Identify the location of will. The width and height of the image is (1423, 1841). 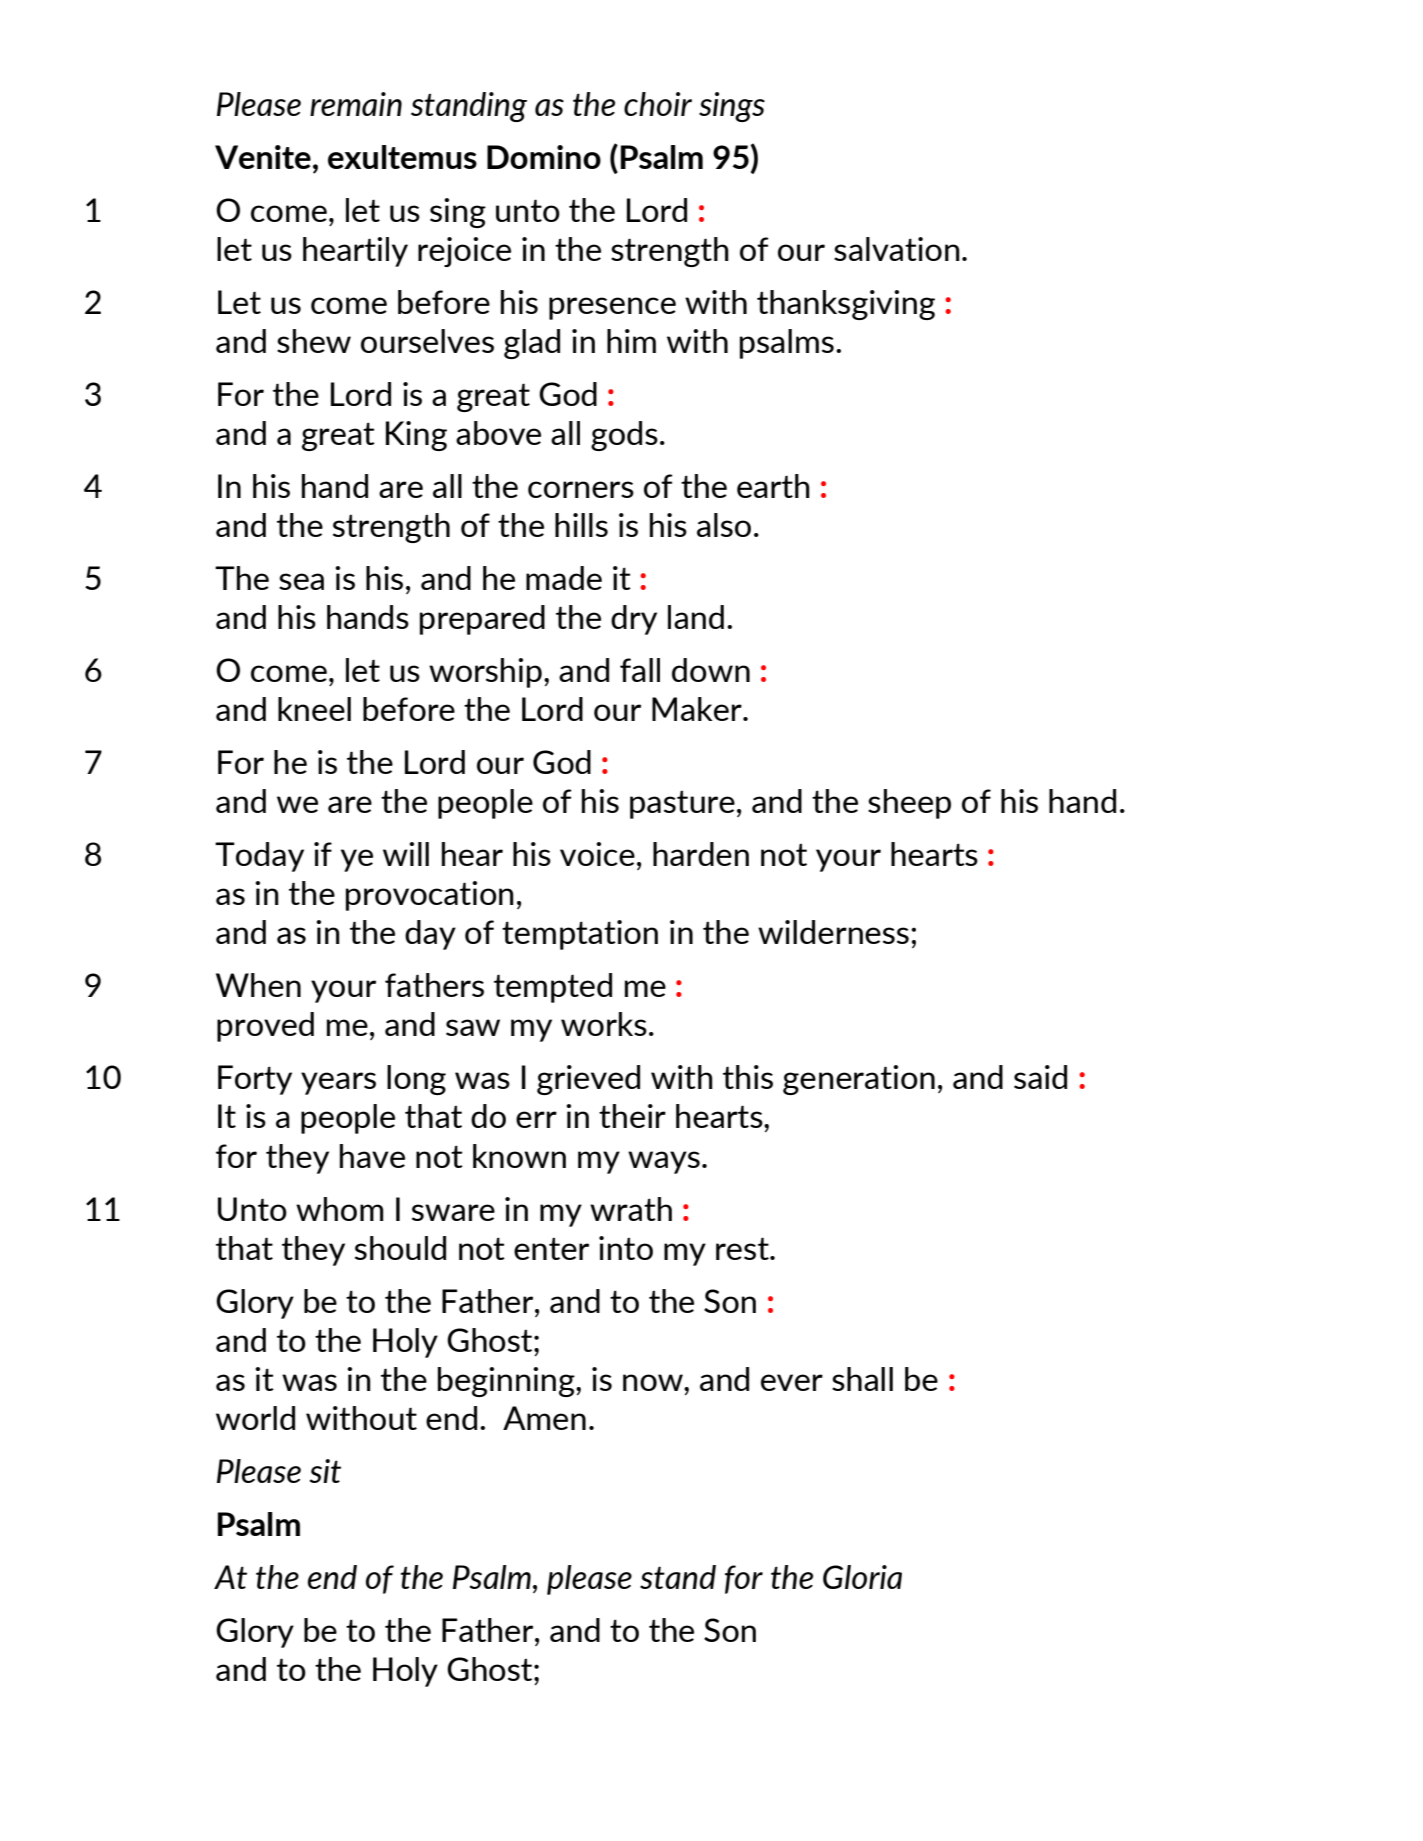
(406, 854).
